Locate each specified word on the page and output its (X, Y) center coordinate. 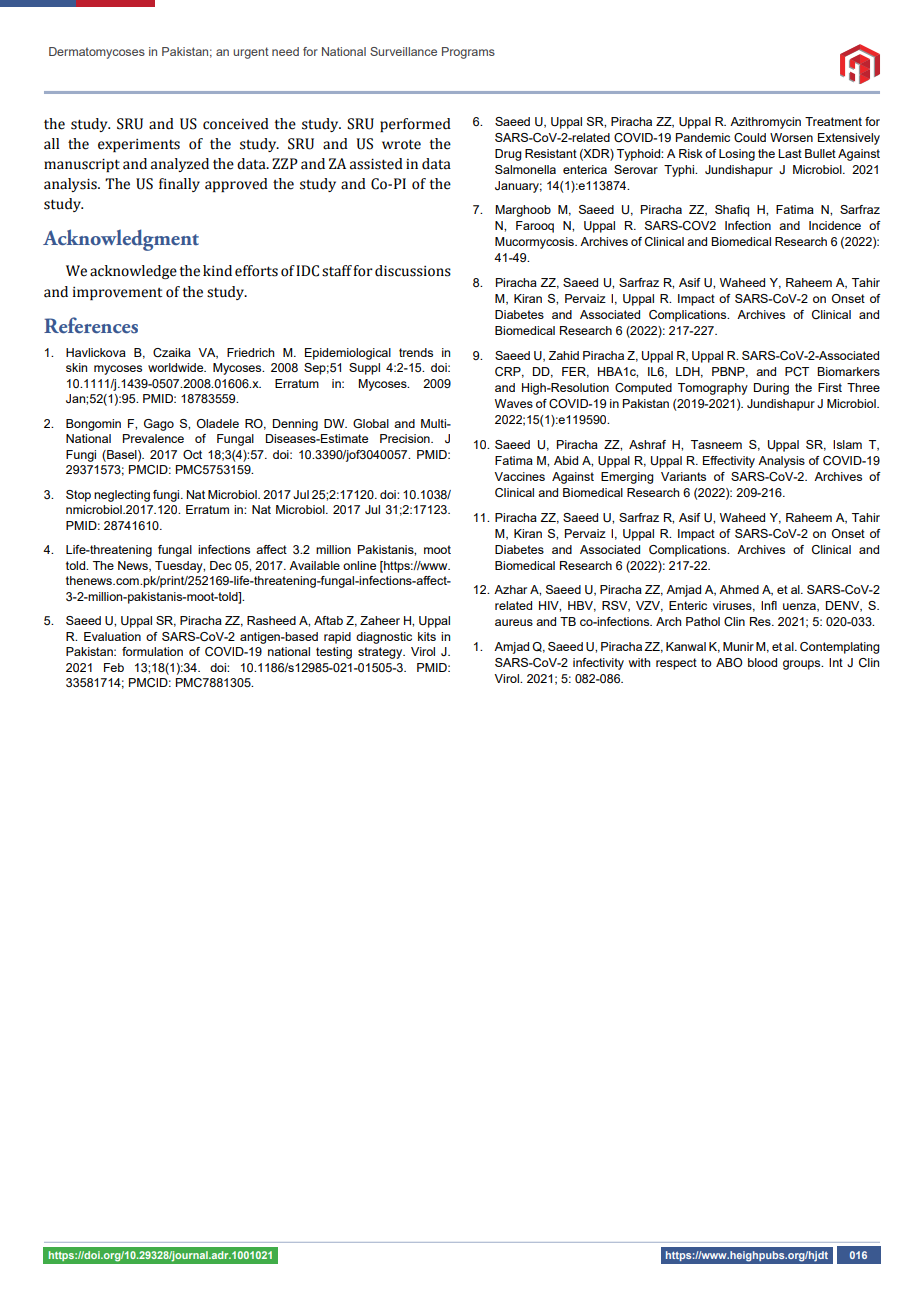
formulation (152, 651)
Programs (468, 53)
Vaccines (519, 476)
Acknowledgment (121, 240)
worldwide (177, 367)
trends (416, 352)
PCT (797, 371)
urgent (251, 53)
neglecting (122, 496)
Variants (683, 476)
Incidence (835, 225)
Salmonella (525, 169)
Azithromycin (765, 123)
